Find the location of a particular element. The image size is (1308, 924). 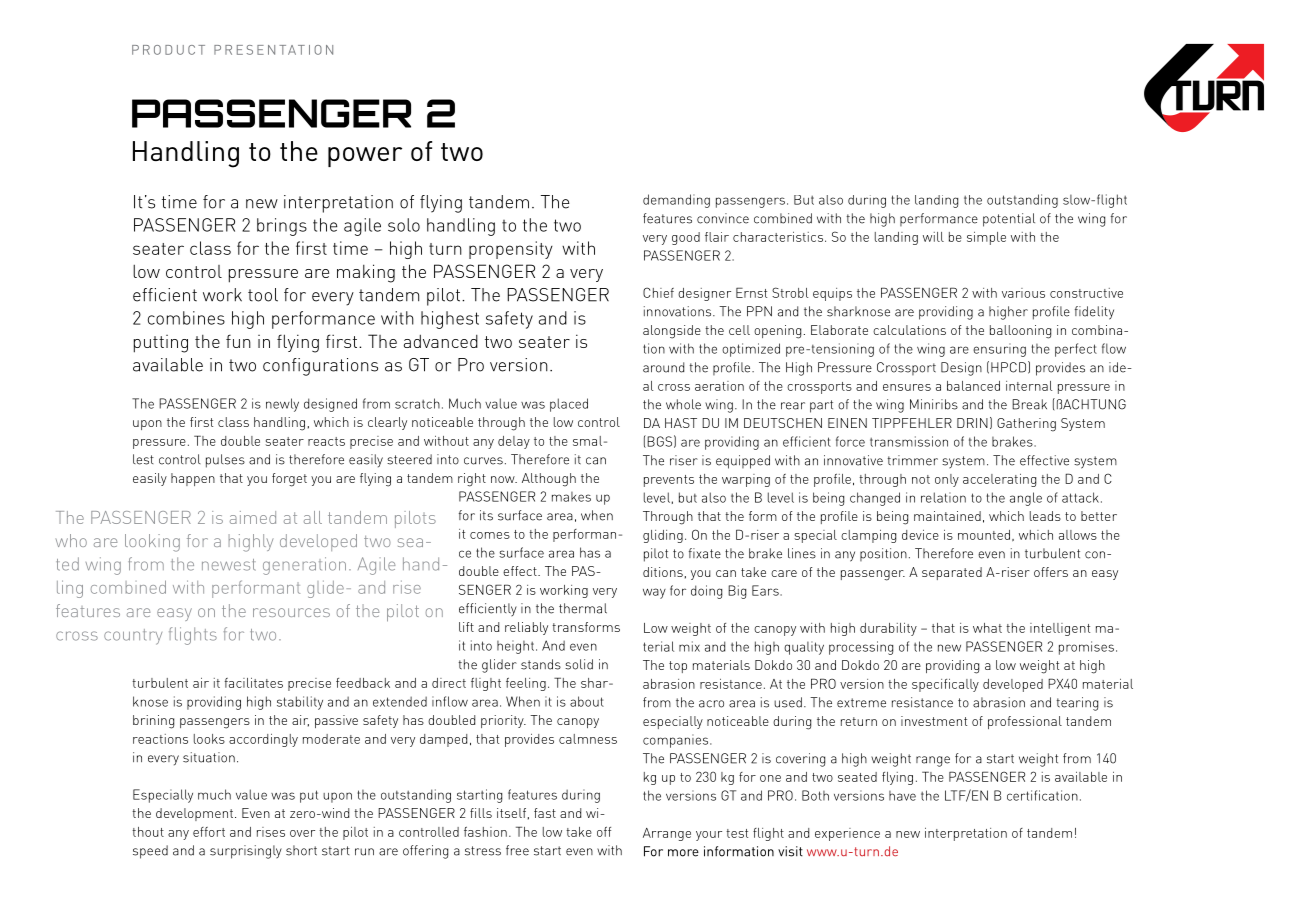

potential is located at coordinates (1009, 220).
